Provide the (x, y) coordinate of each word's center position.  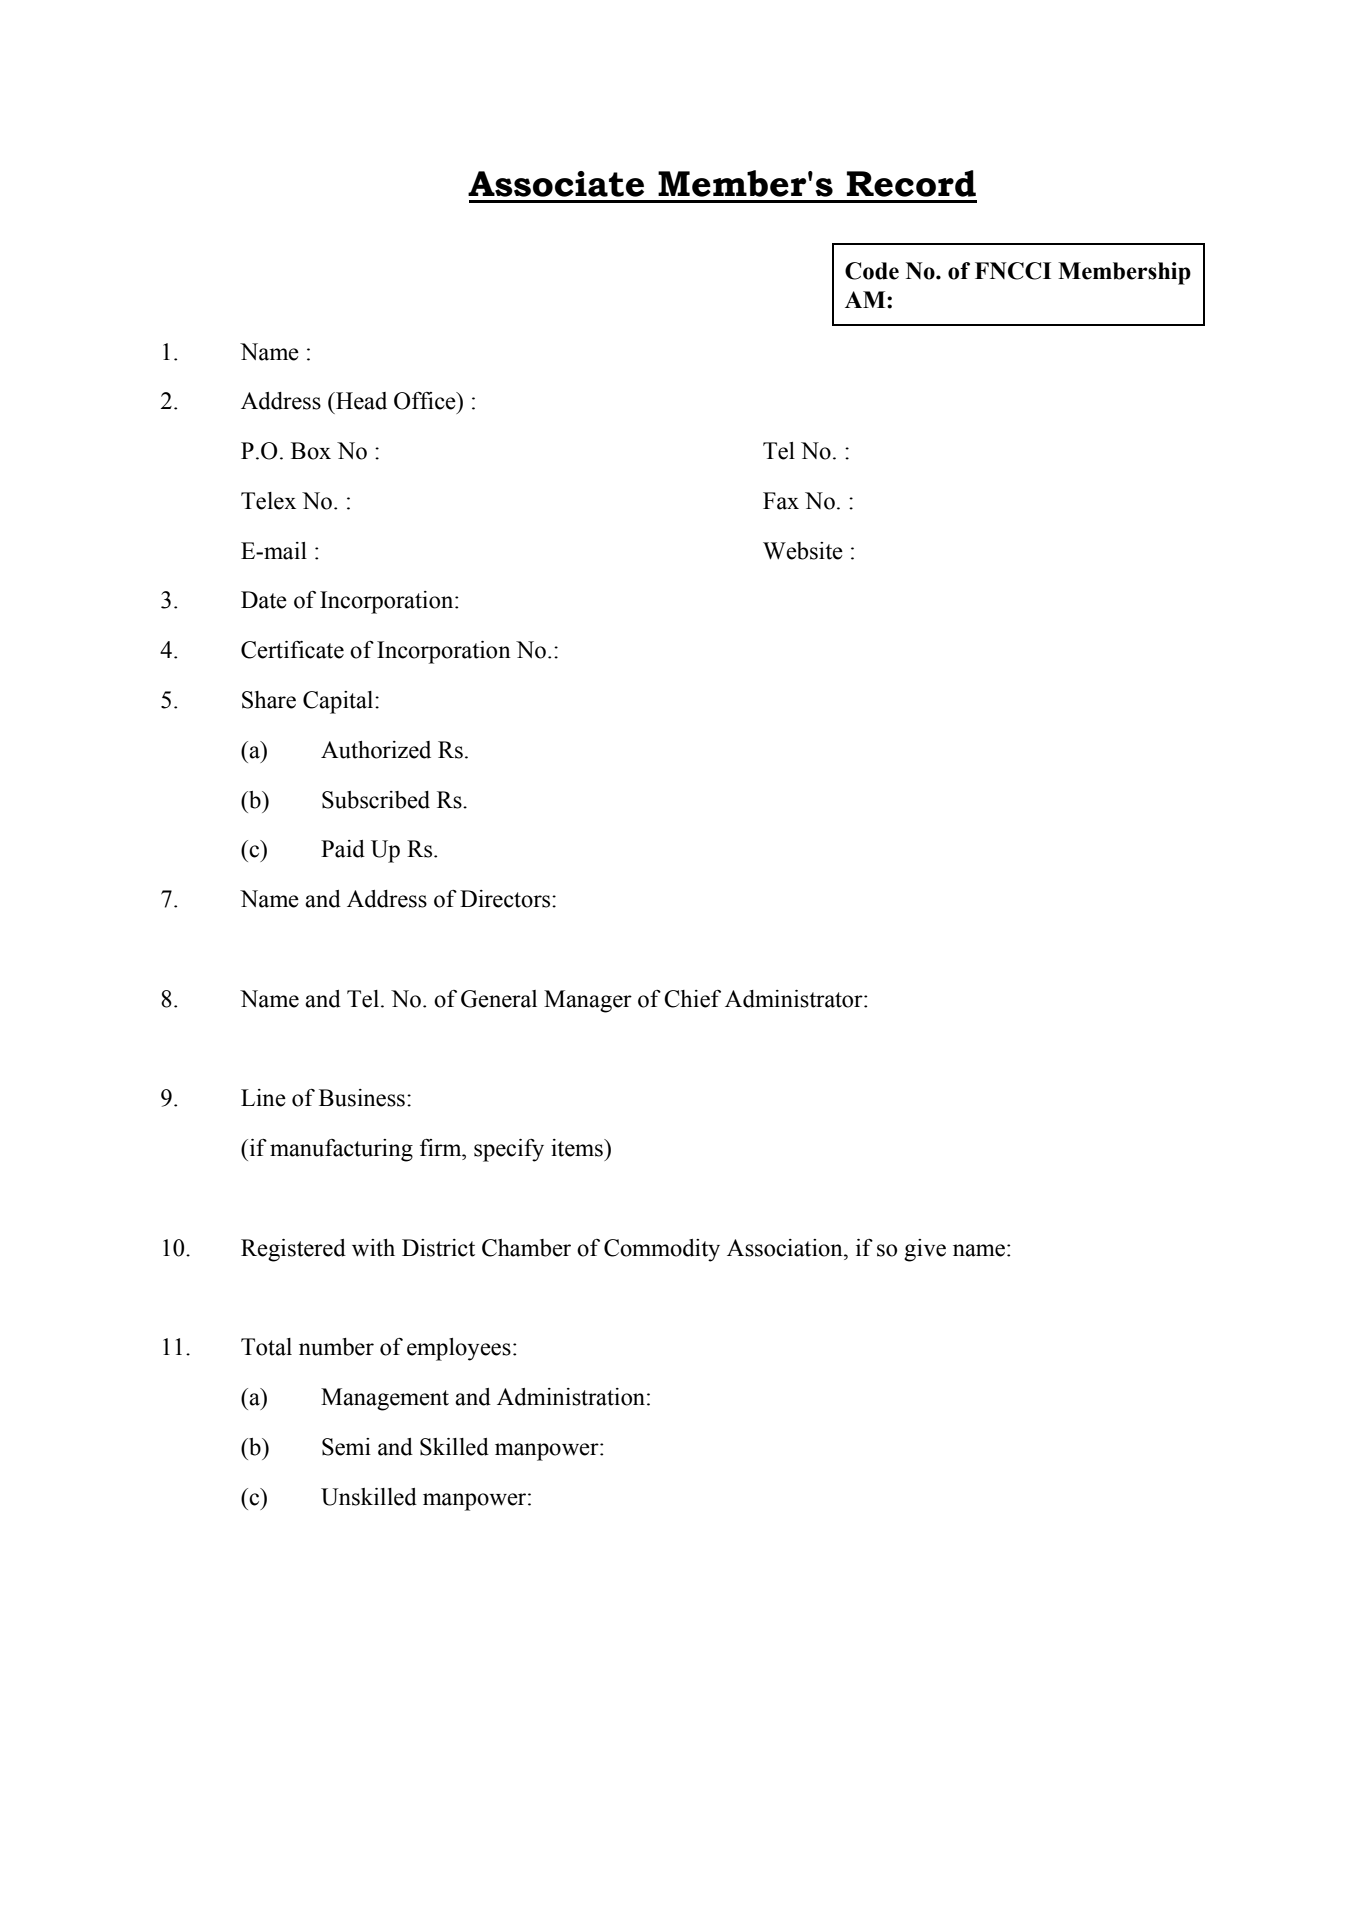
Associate (556, 184)
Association (786, 1248)
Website (803, 551)
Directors (506, 899)
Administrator (795, 999)
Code (872, 271)
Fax (781, 501)
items (578, 1148)
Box (311, 451)
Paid (343, 849)
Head (360, 401)
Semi (346, 1447)
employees (459, 1349)
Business (362, 1098)
